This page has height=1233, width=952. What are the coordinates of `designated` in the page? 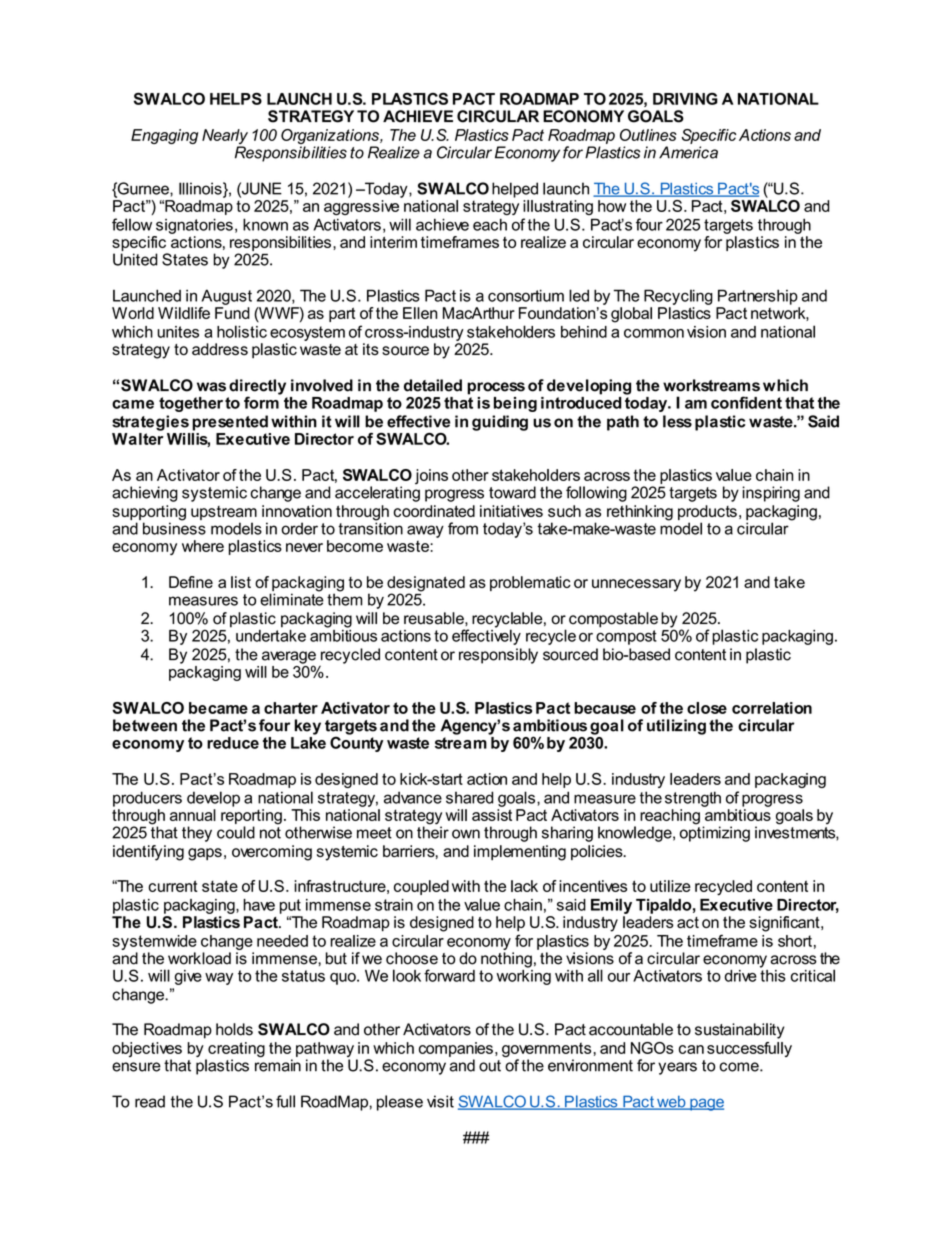 It's located at (426, 585).
